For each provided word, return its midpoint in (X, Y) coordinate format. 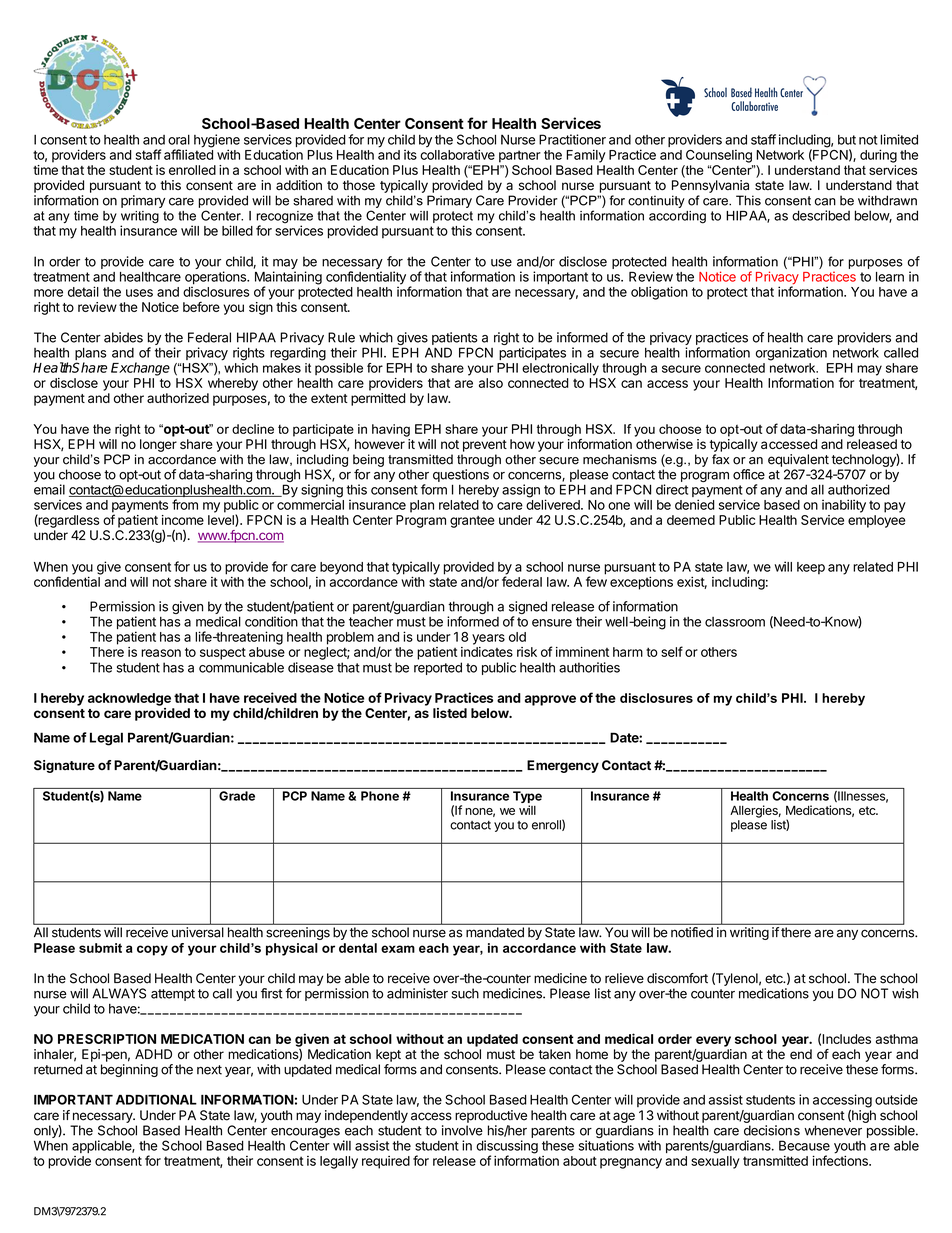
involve (462, 1130)
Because (804, 1145)
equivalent (798, 460)
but (847, 140)
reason (161, 653)
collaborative (457, 154)
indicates (487, 652)
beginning (129, 1070)
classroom (735, 622)
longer (158, 445)
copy (152, 950)
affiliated (188, 154)
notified (692, 932)
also (491, 383)
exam (398, 949)
